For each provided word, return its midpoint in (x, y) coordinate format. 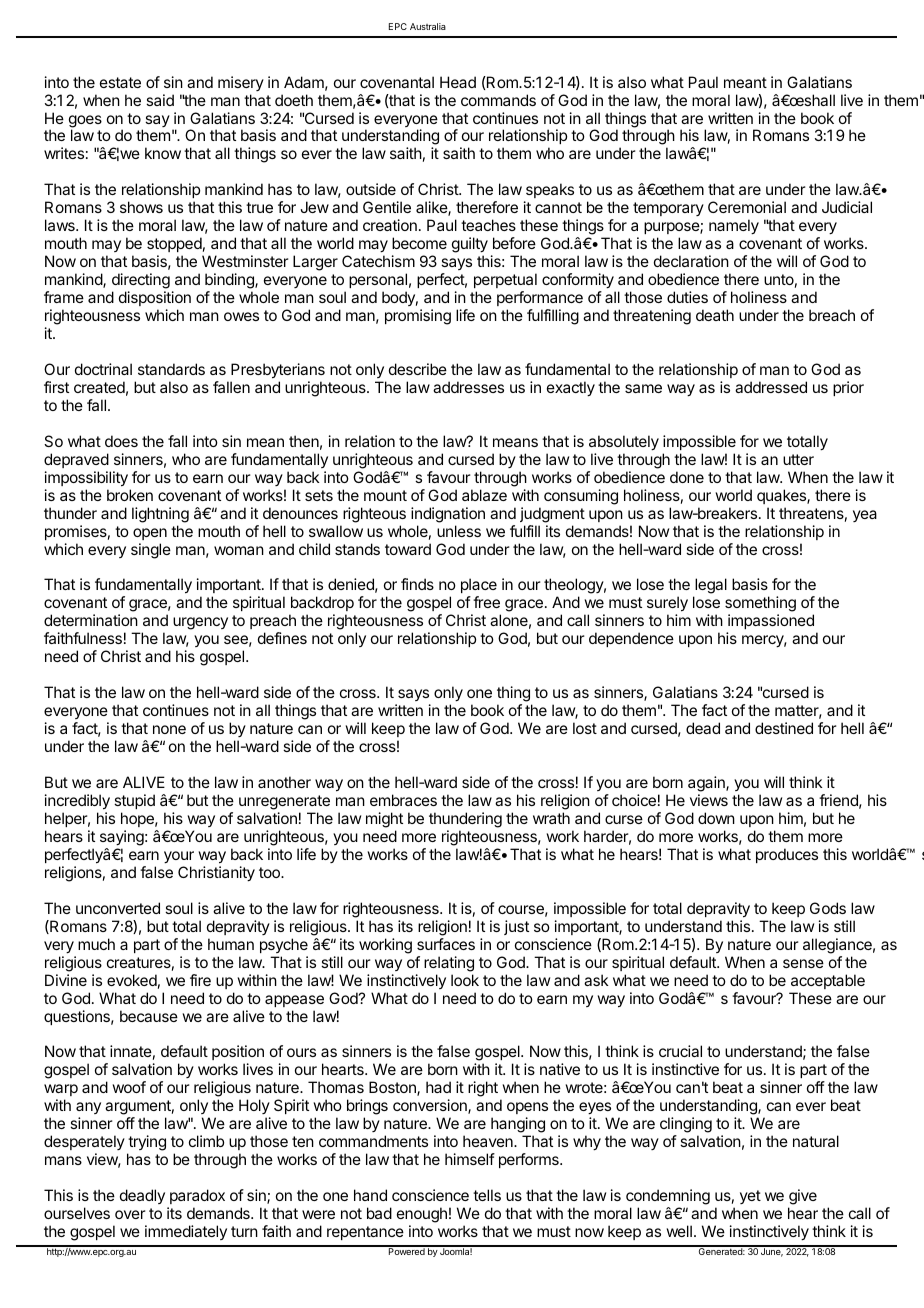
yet (750, 1197)
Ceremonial (747, 207)
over (130, 1214)
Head (458, 82)
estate (120, 82)
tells (487, 1195)
